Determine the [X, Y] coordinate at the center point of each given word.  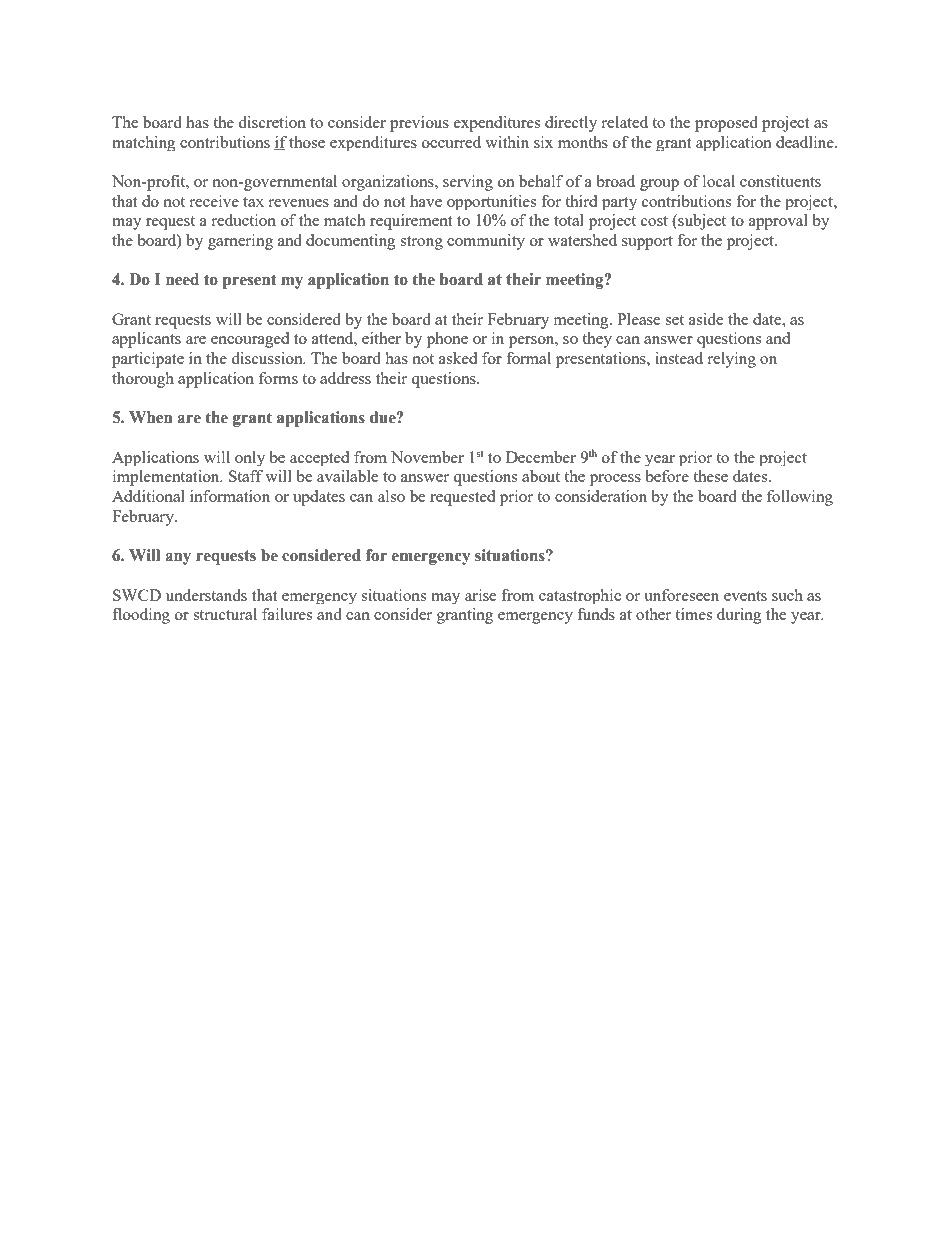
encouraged [250, 340]
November [427, 457]
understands [206, 595]
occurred [451, 142]
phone [447, 340]
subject [701, 222]
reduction [244, 220]
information [230, 496]
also [391, 496]
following [800, 498]
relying [732, 360]
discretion [272, 122]
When [150, 417]
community [486, 242]
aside [706, 319]
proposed [726, 124]
